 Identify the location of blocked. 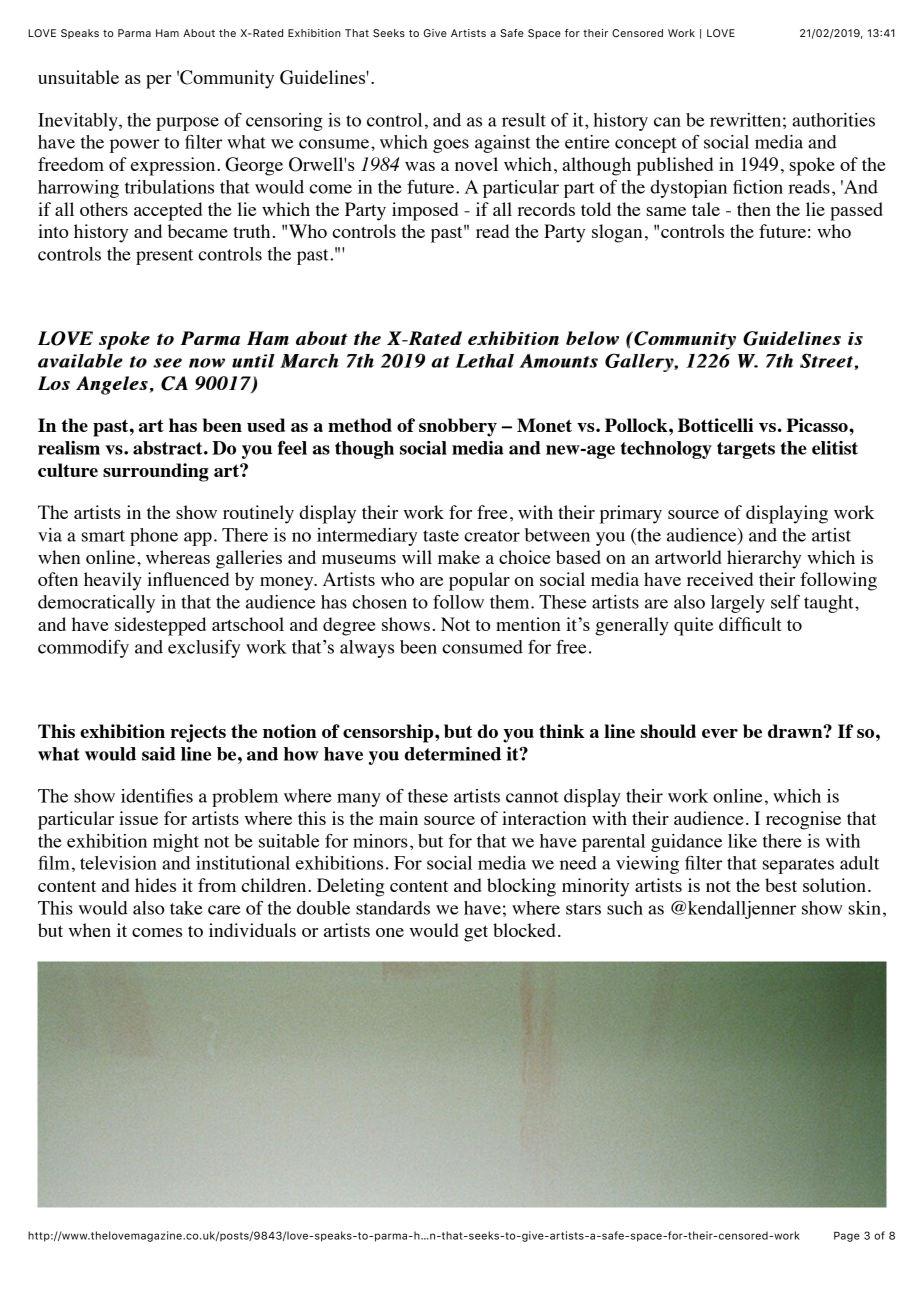
(524, 930).
